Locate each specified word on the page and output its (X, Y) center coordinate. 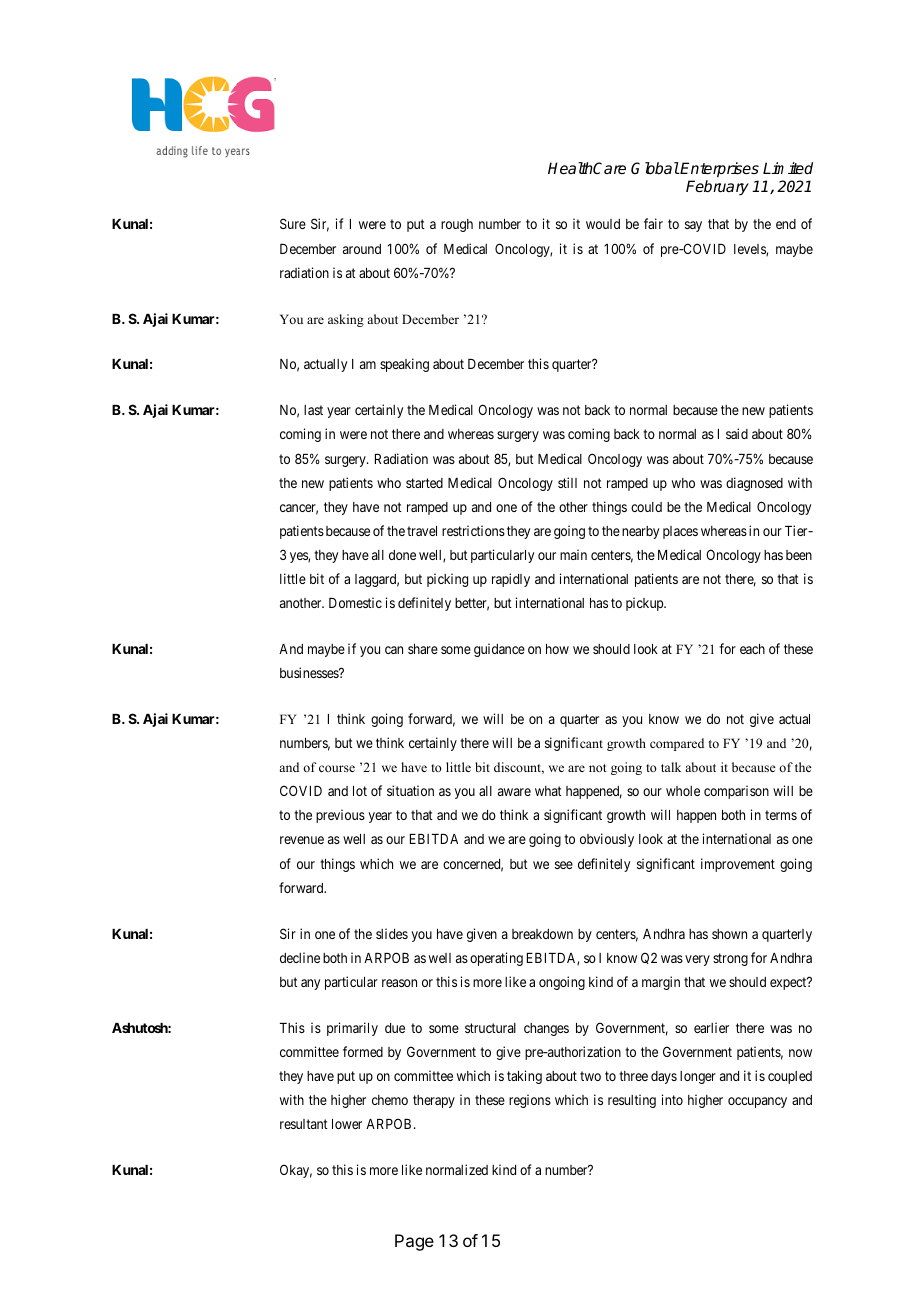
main (573, 554)
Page (414, 1242)
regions (530, 1101)
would (603, 224)
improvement (738, 865)
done (402, 555)
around (362, 249)
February (717, 188)
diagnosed (754, 484)
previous (340, 816)
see (564, 865)
